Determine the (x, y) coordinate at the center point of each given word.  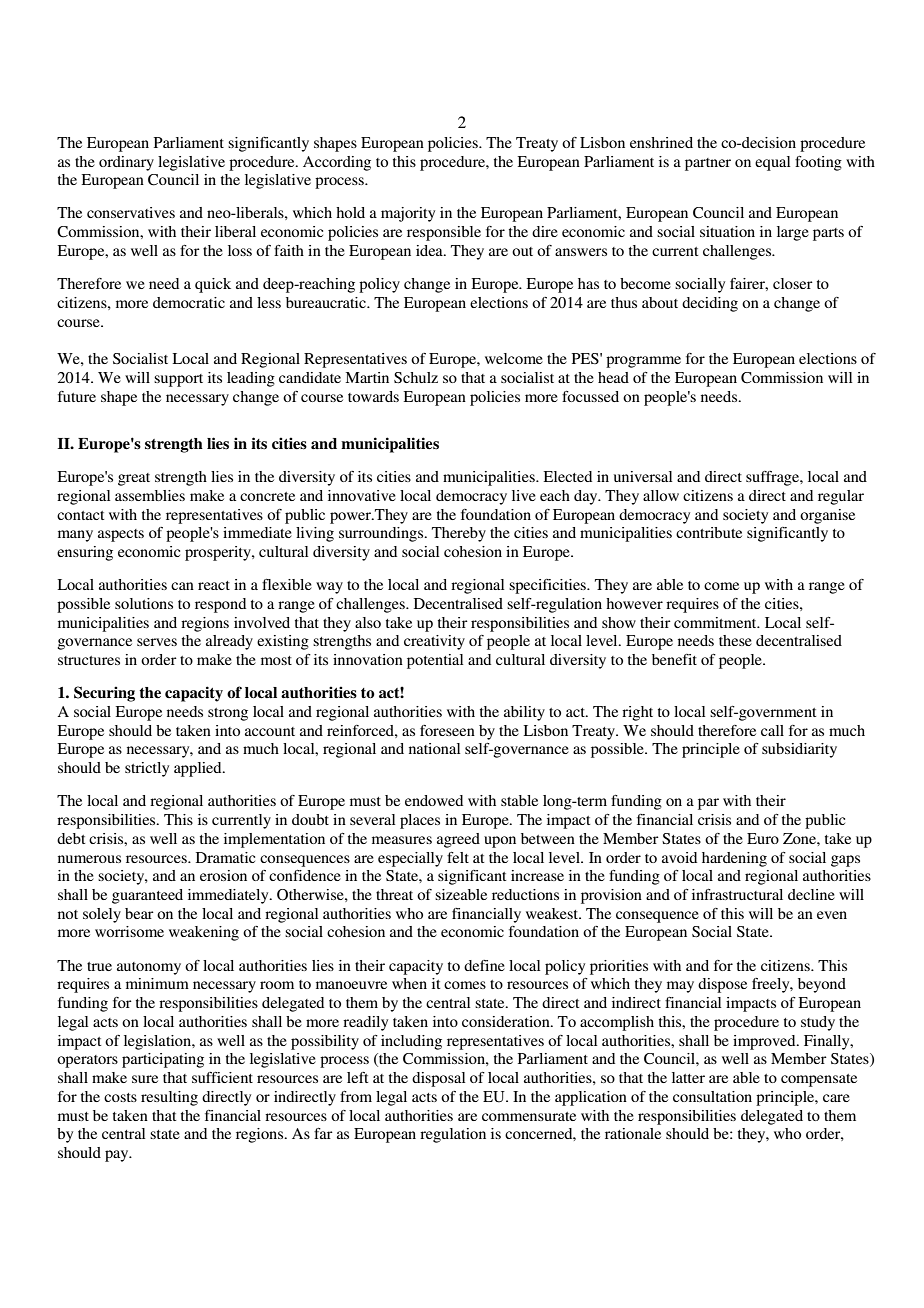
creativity (434, 642)
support (178, 380)
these (735, 640)
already (229, 642)
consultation (712, 1096)
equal (772, 163)
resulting (169, 1098)
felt (458, 857)
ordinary (126, 163)
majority (408, 214)
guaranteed (147, 896)
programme (643, 362)
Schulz (416, 378)
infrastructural (737, 894)
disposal (438, 1079)
